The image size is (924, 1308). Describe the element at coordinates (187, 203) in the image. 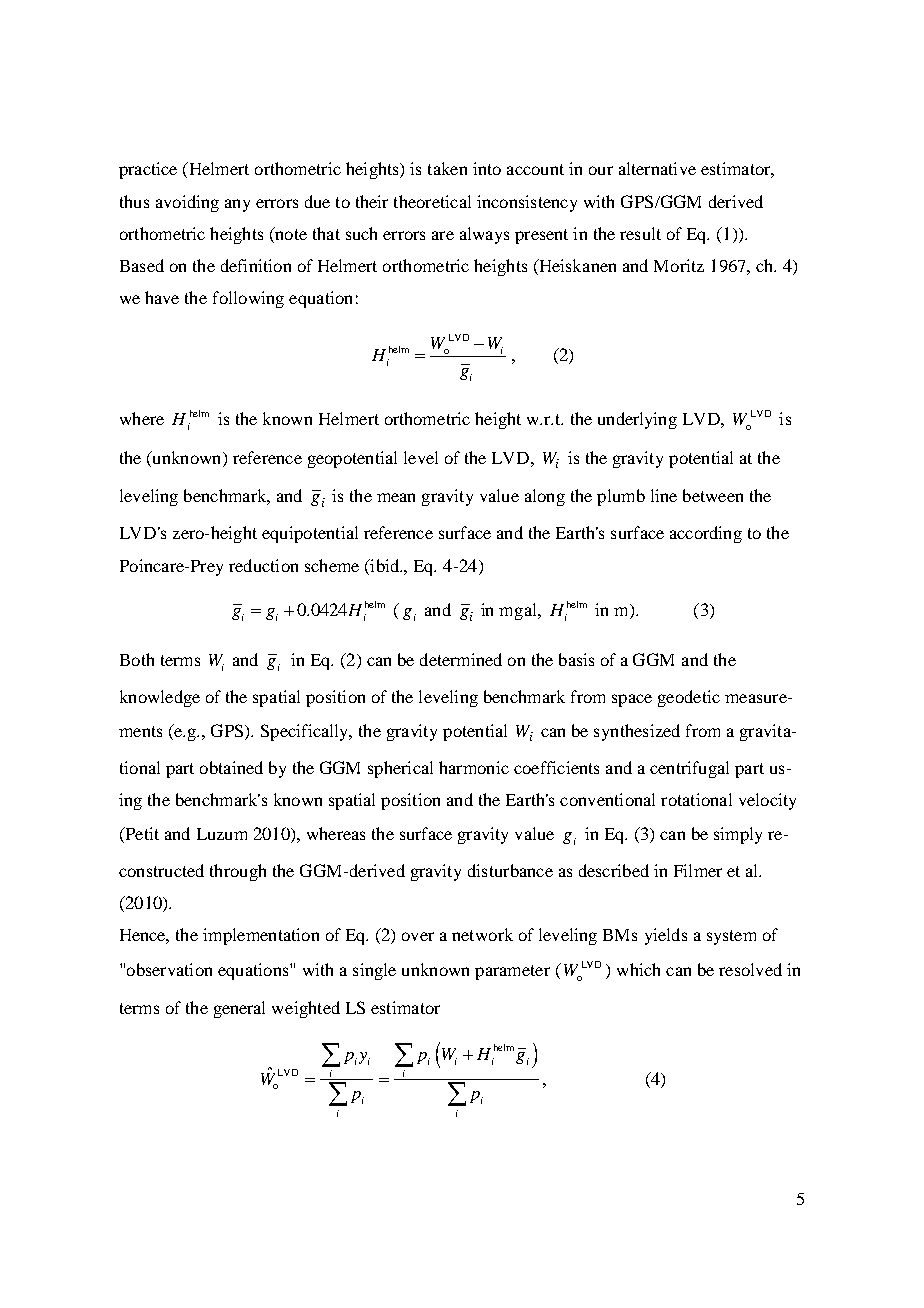

I see `avoiding` at that location.
